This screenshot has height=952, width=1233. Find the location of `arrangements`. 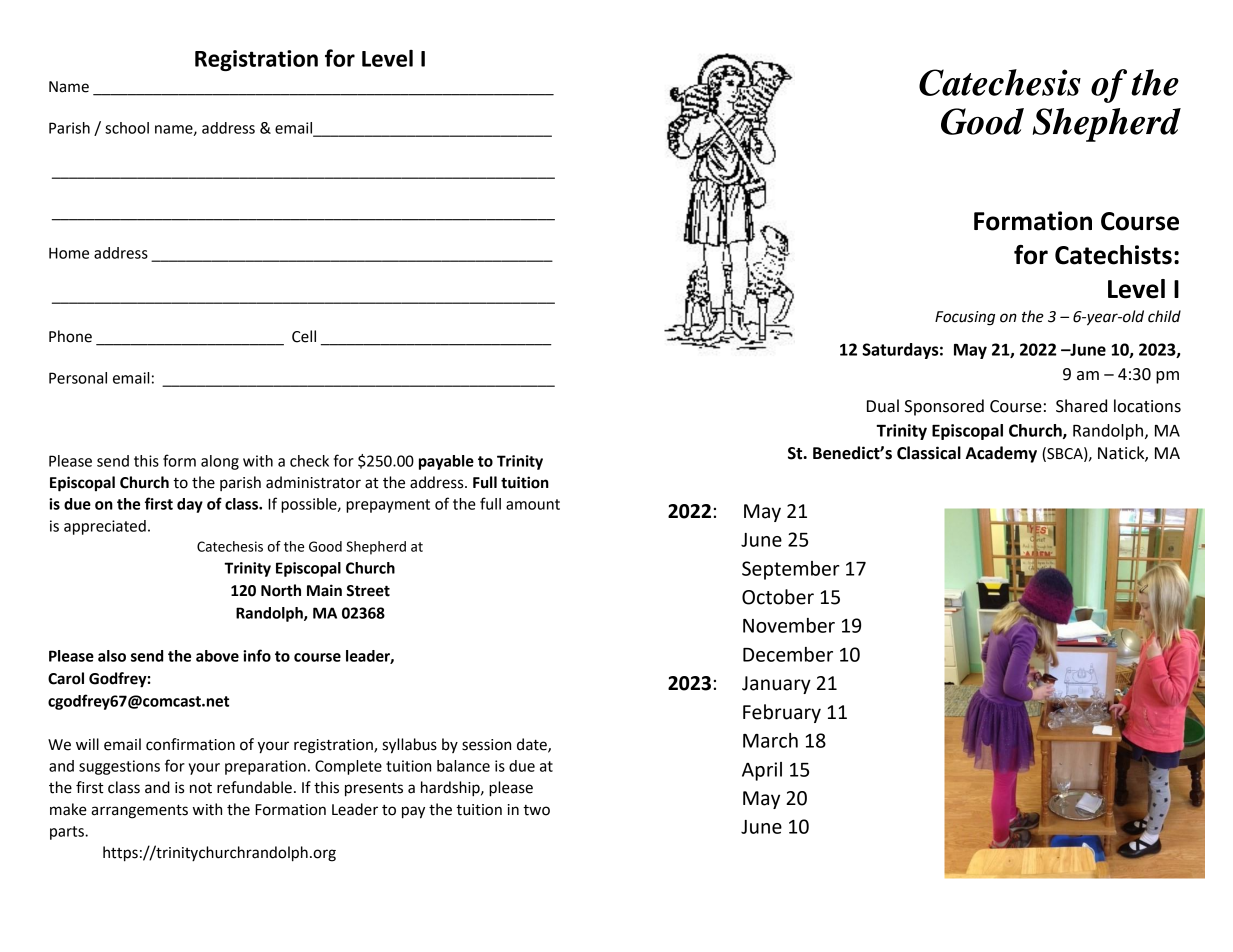

arrangements is located at coordinates (139, 812).
